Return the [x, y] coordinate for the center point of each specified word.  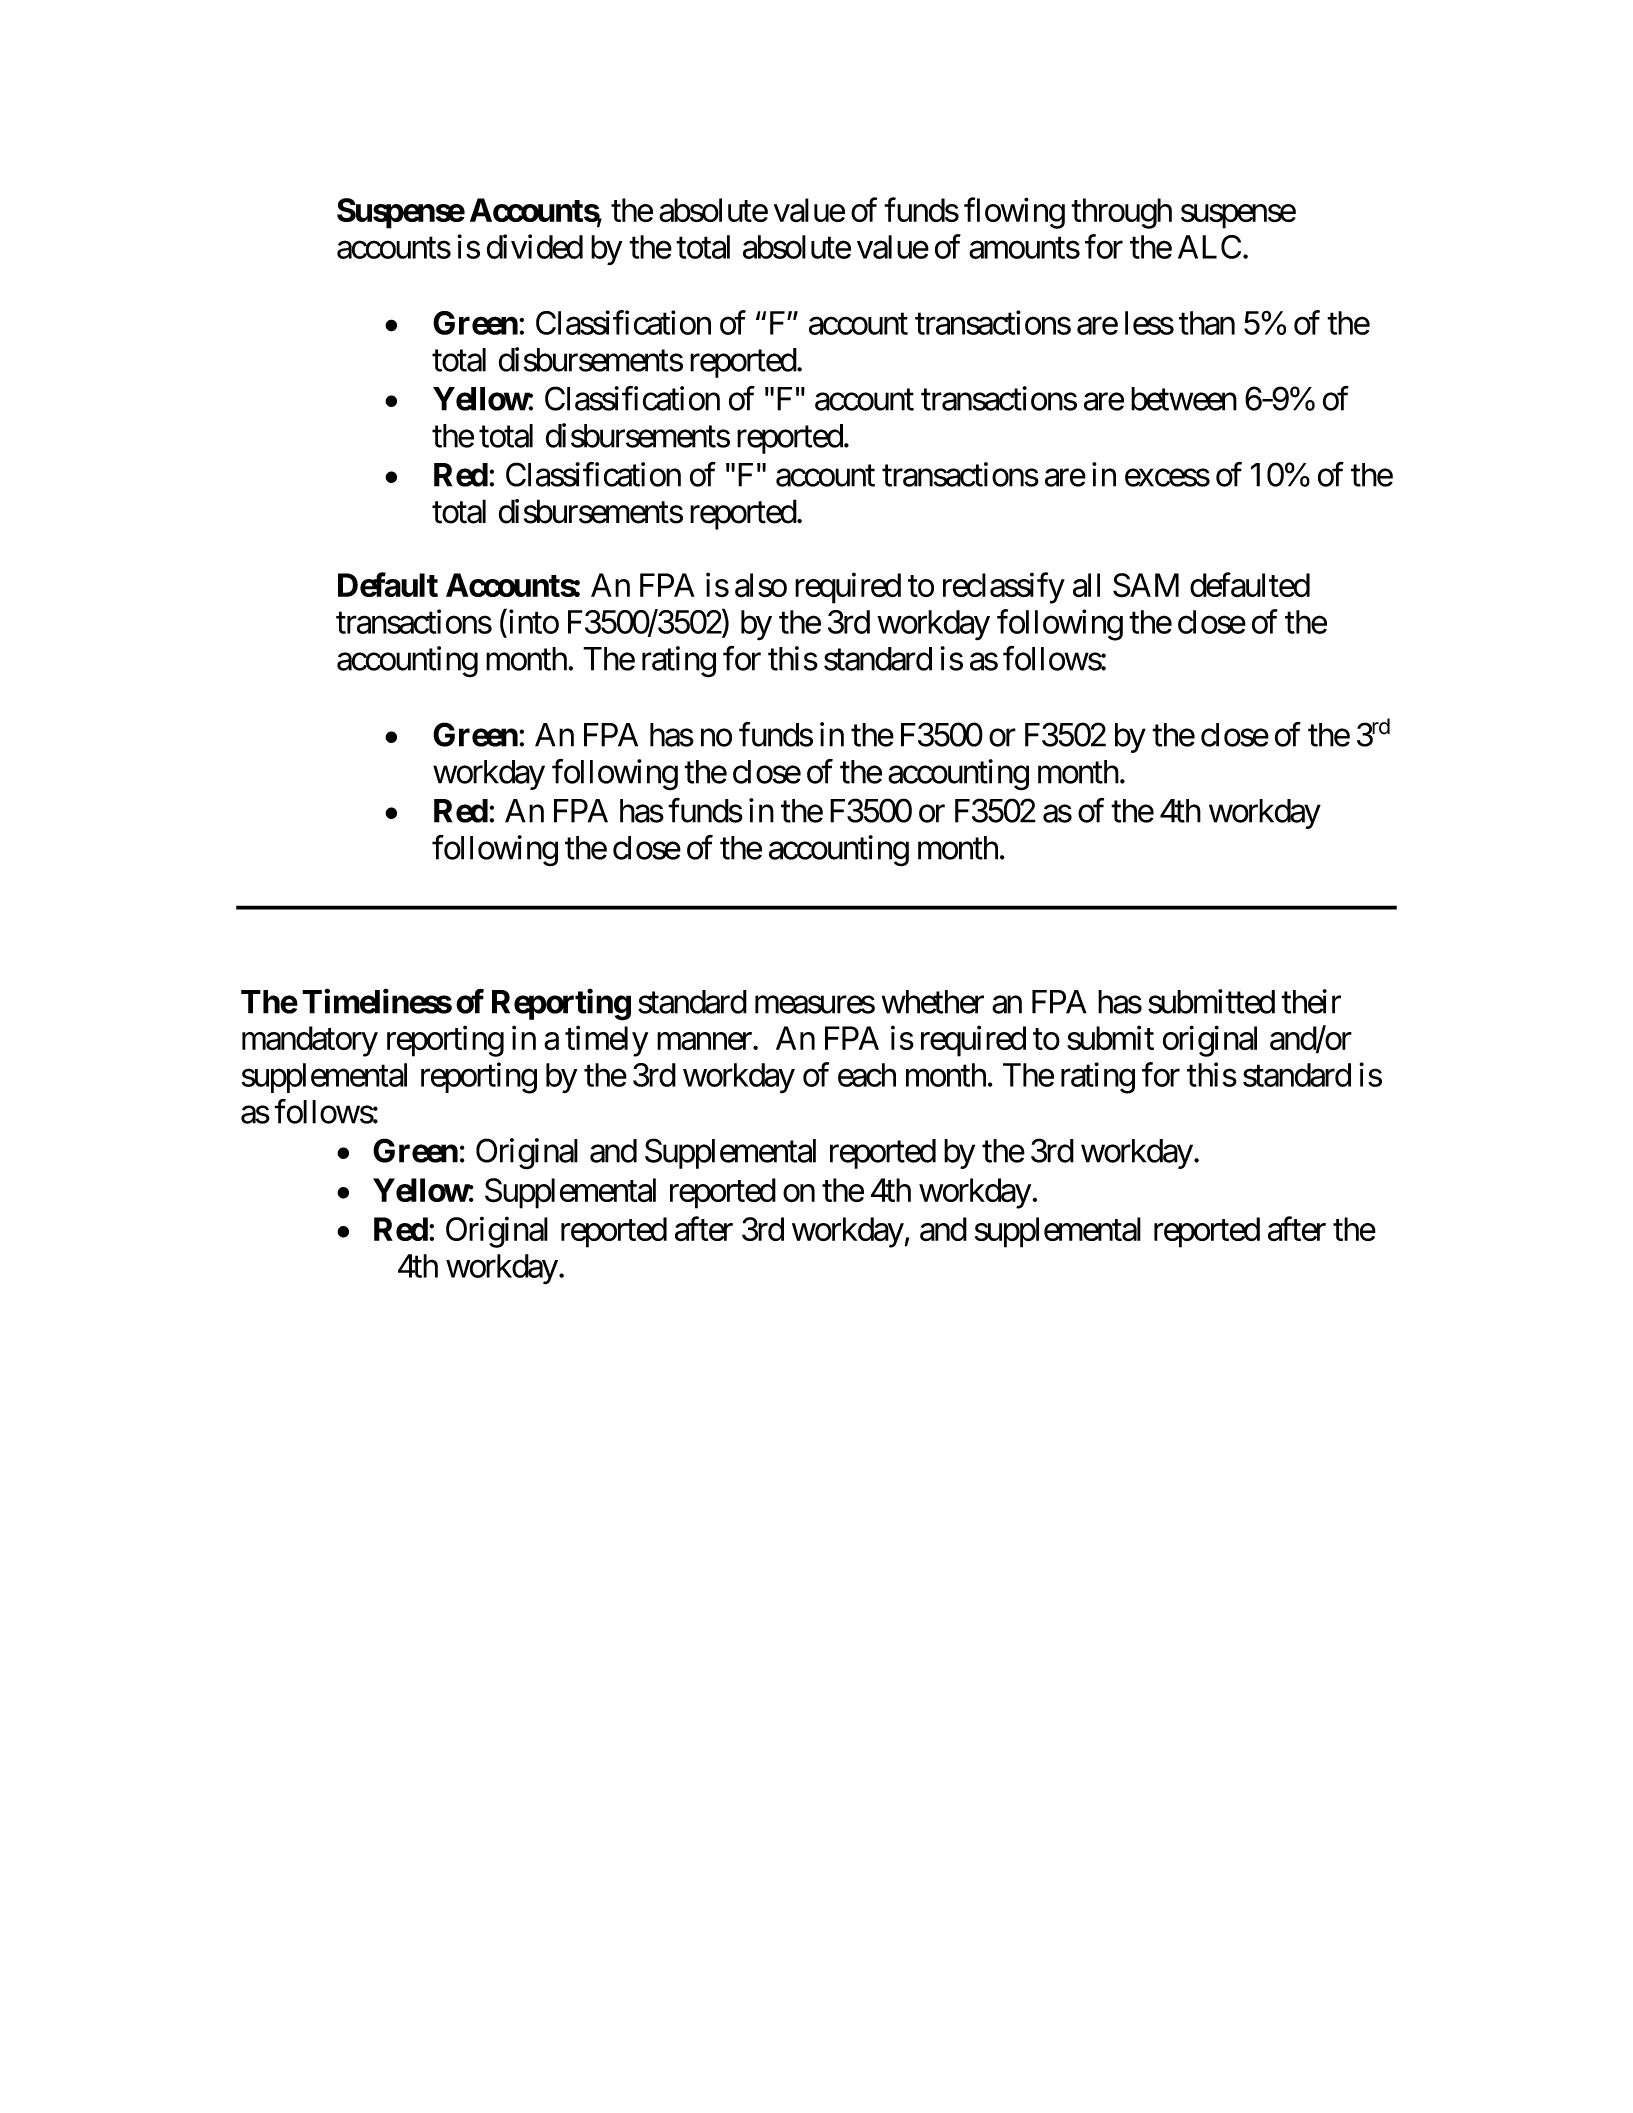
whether [933, 1002]
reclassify [1004, 588]
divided [535, 246]
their [1311, 1001]
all [1086, 585]
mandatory [310, 1041]
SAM [1146, 585]
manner [705, 1042]
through [1121, 213]
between [1184, 399]
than [1207, 323]
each [867, 1075]
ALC [1209, 247]
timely [606, 1041]
